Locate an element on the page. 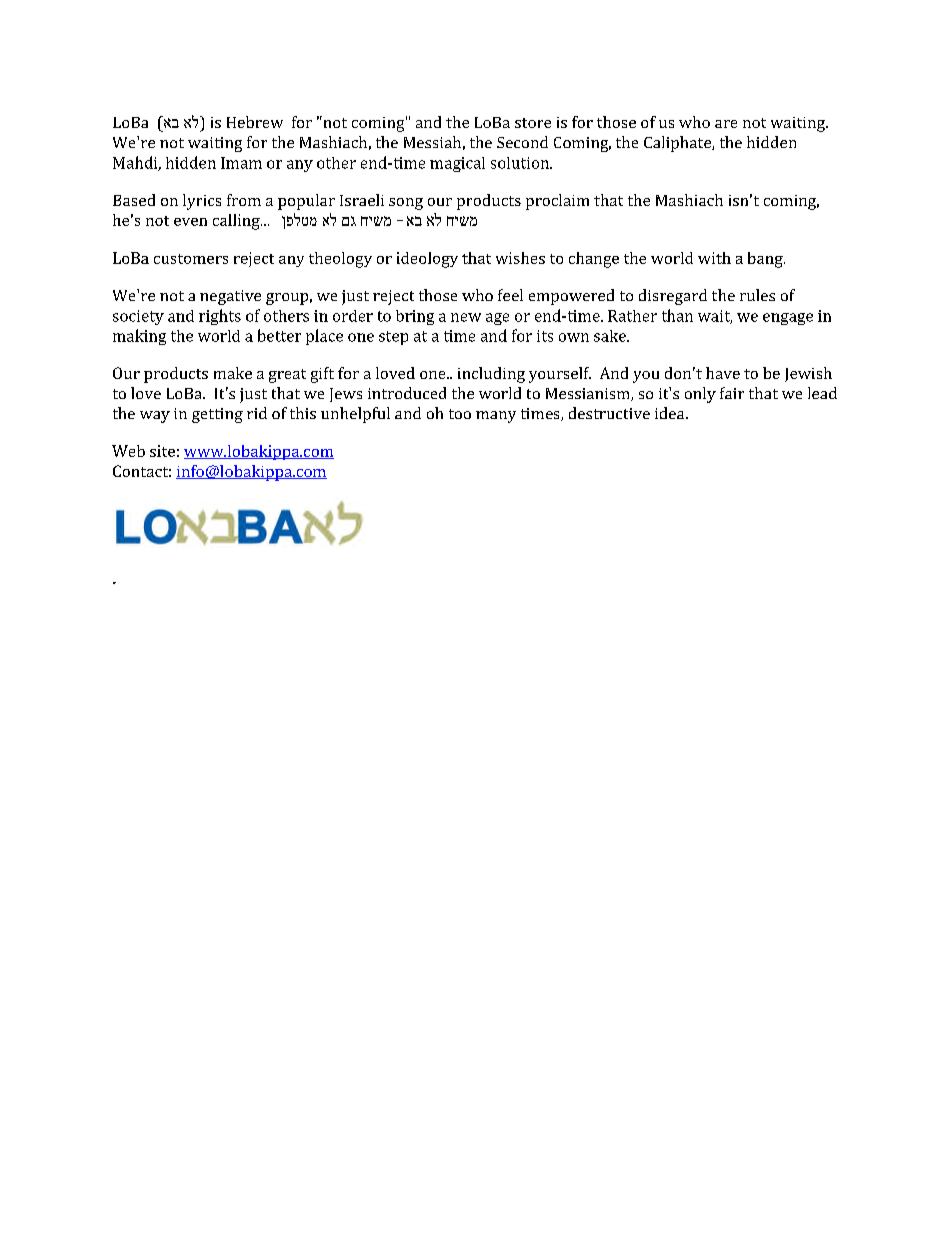 The height and width of the image is (1233, 952). are is located at coordinates (726, 124).
